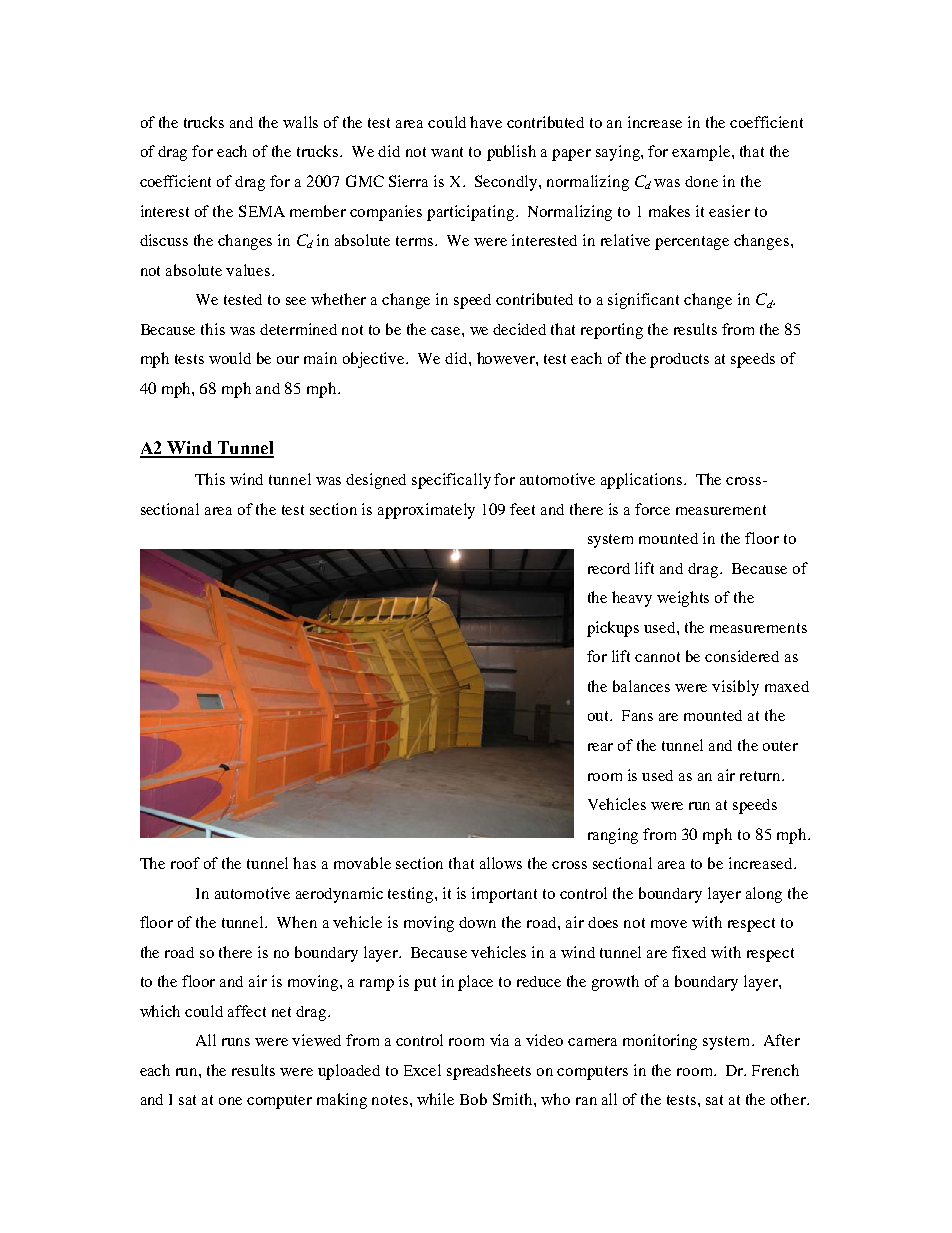 The height and width of the screenshot is (1233, 952). Describe the element at coordinates (702, 153) in the screenshot. I see `example` at that location.
